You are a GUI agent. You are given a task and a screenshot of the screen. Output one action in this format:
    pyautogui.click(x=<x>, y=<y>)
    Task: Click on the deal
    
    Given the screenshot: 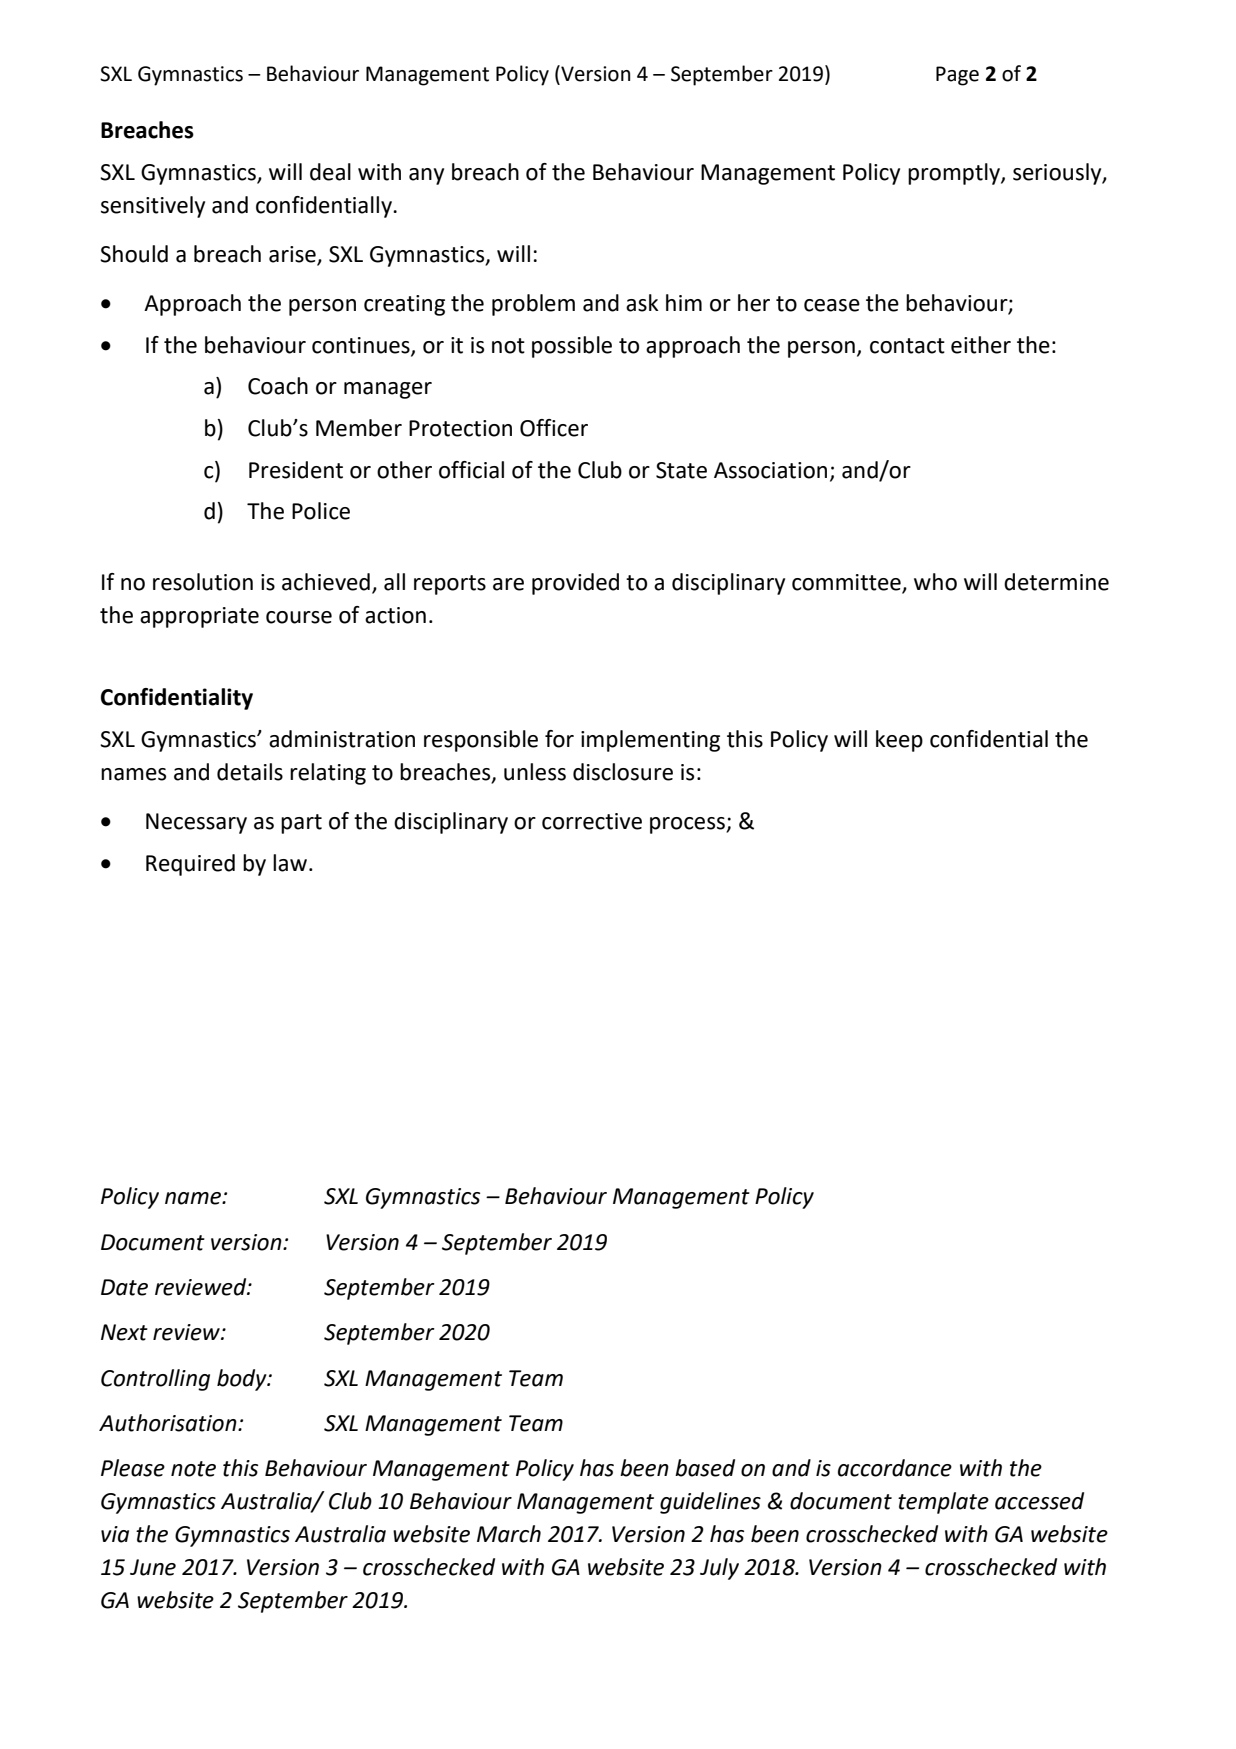 What is the action you would take?
    pyautogui.click(x=330, y=172)
